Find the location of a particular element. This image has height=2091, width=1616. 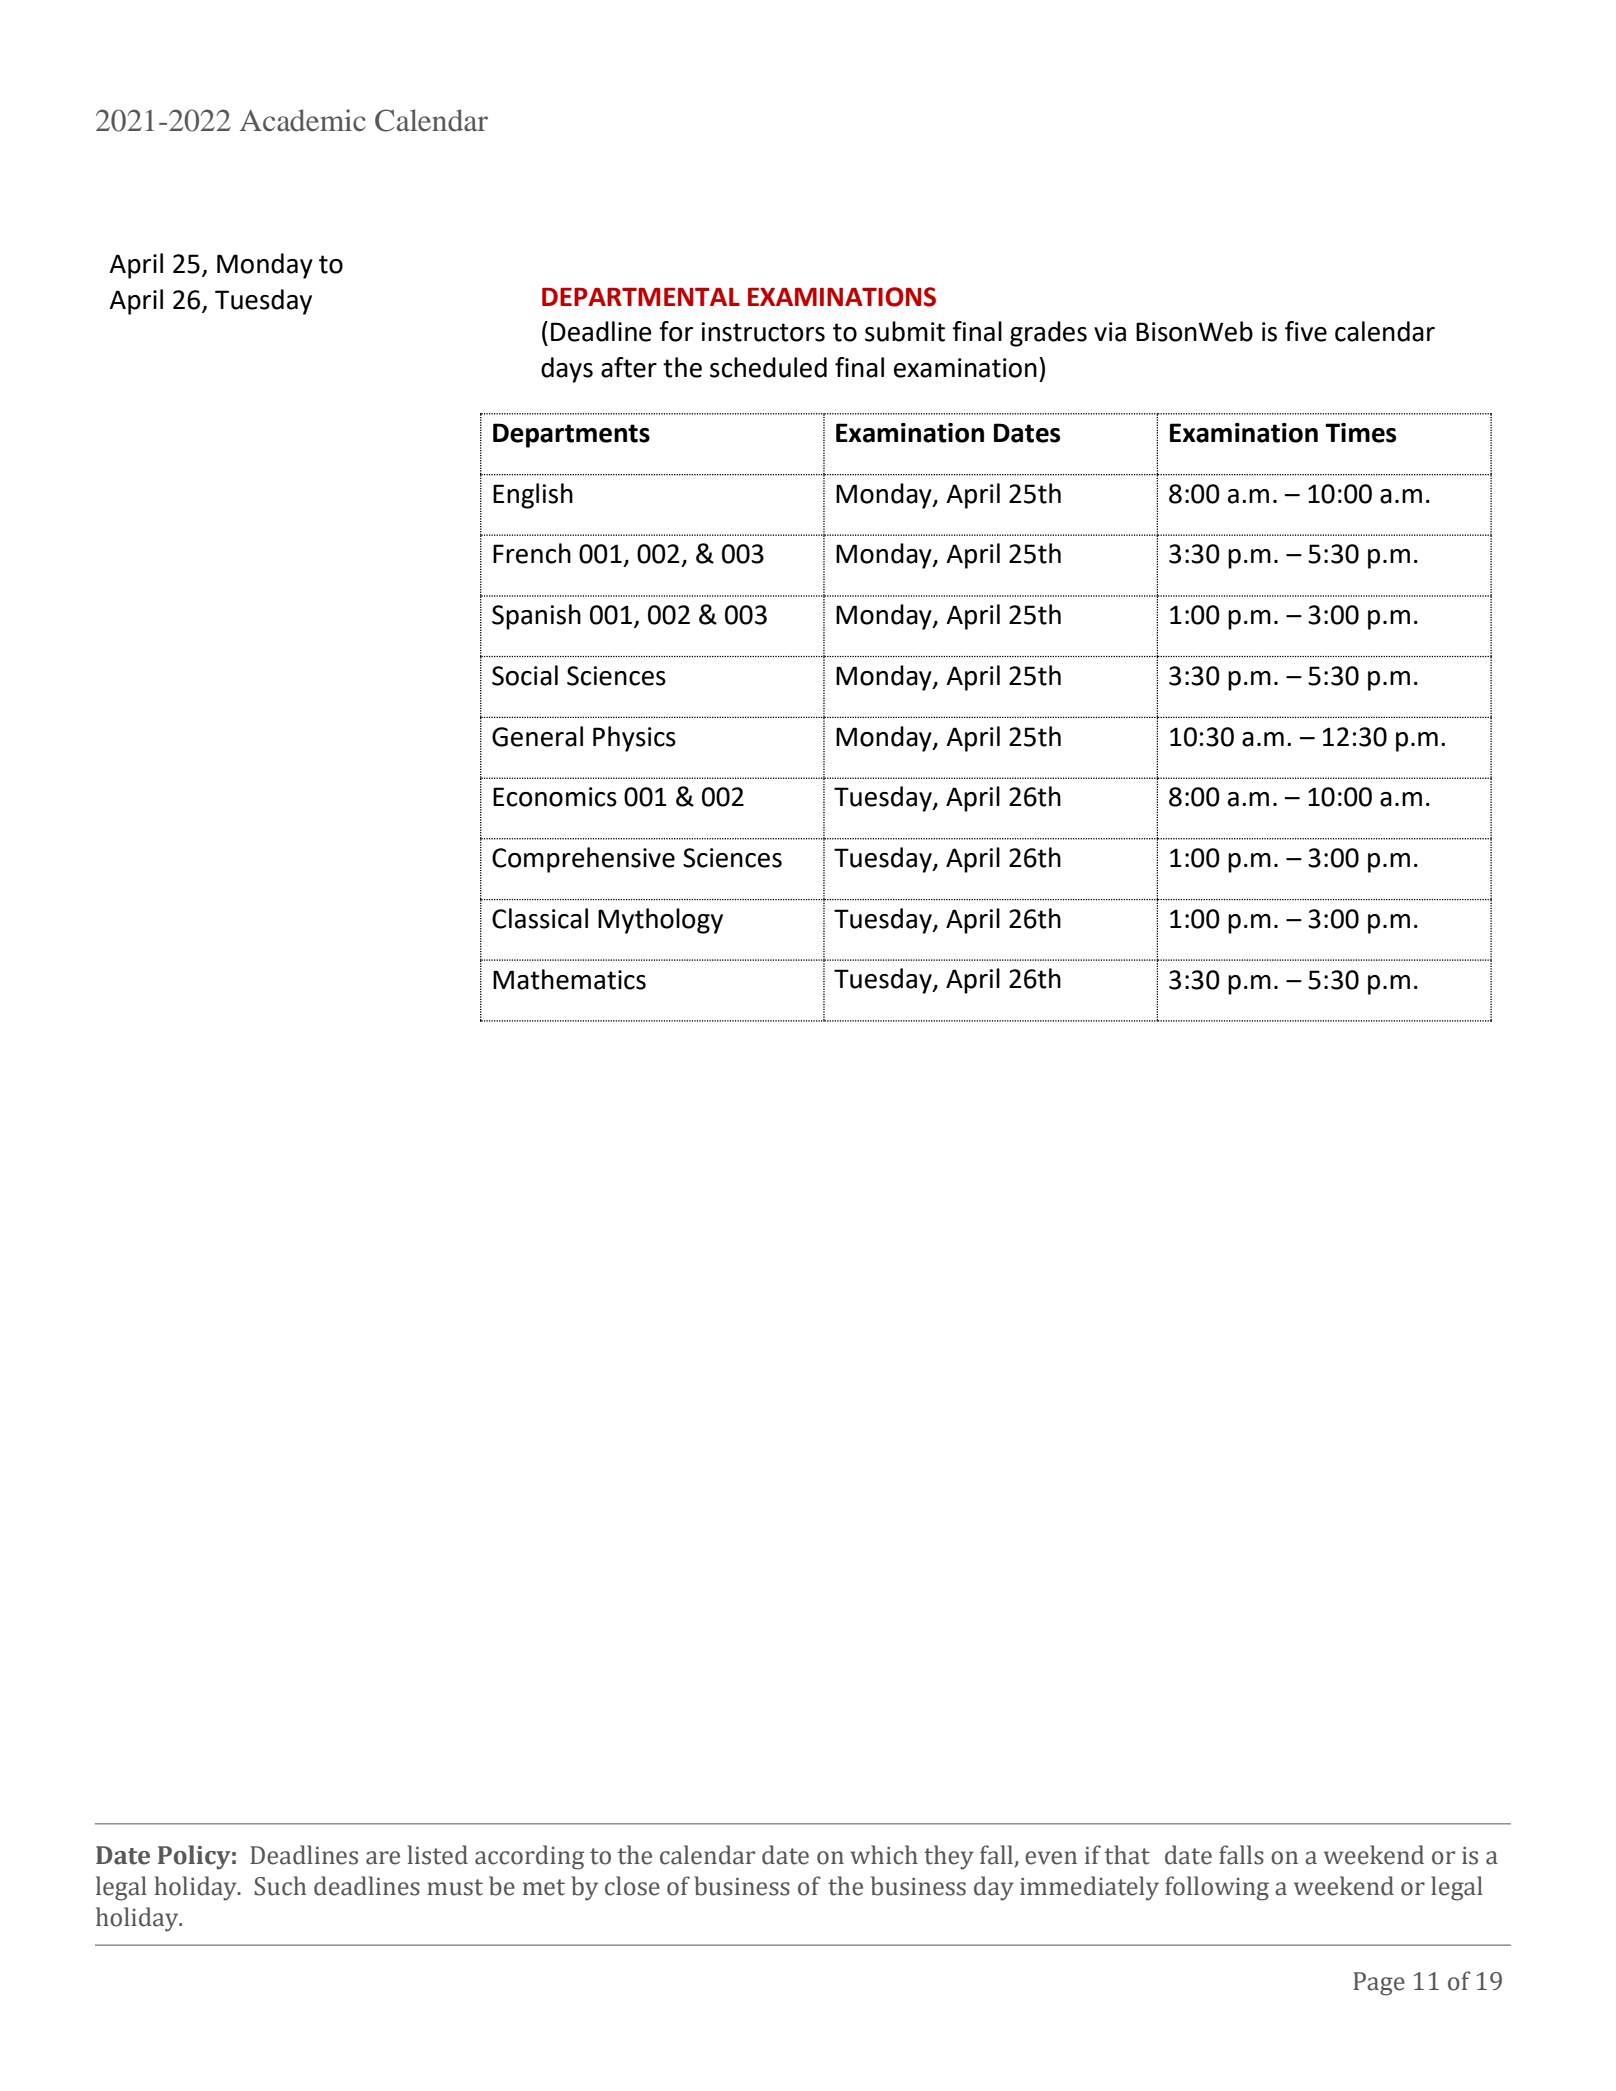

Times is located at coordinates (1360, 433).
